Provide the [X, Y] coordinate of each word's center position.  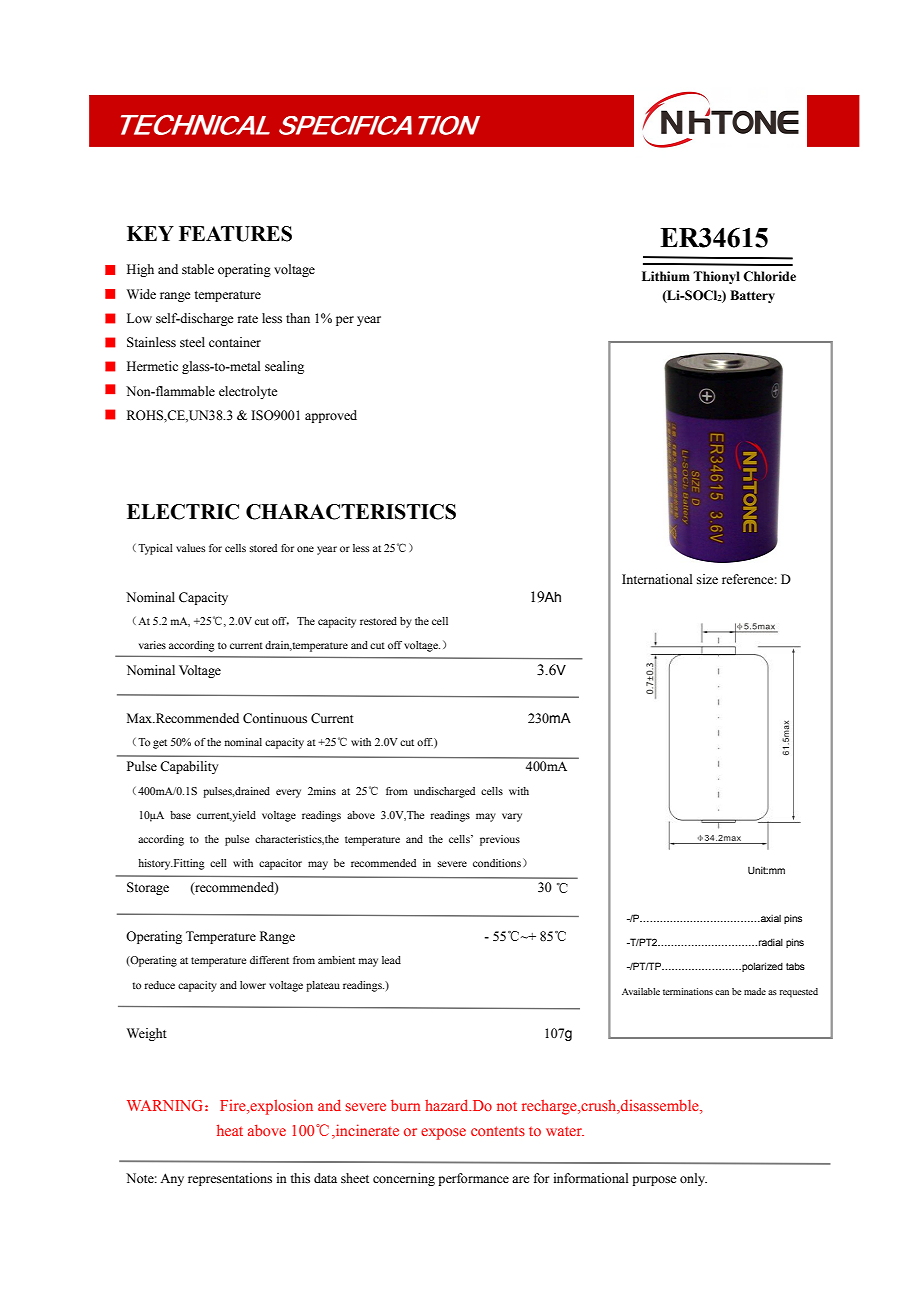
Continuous [275, 718]
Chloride [769, 276]
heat [230, 1130]
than [298, 318]
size [707, 579]
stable [198, 269]
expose [443, 1134]
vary [512, 817]
